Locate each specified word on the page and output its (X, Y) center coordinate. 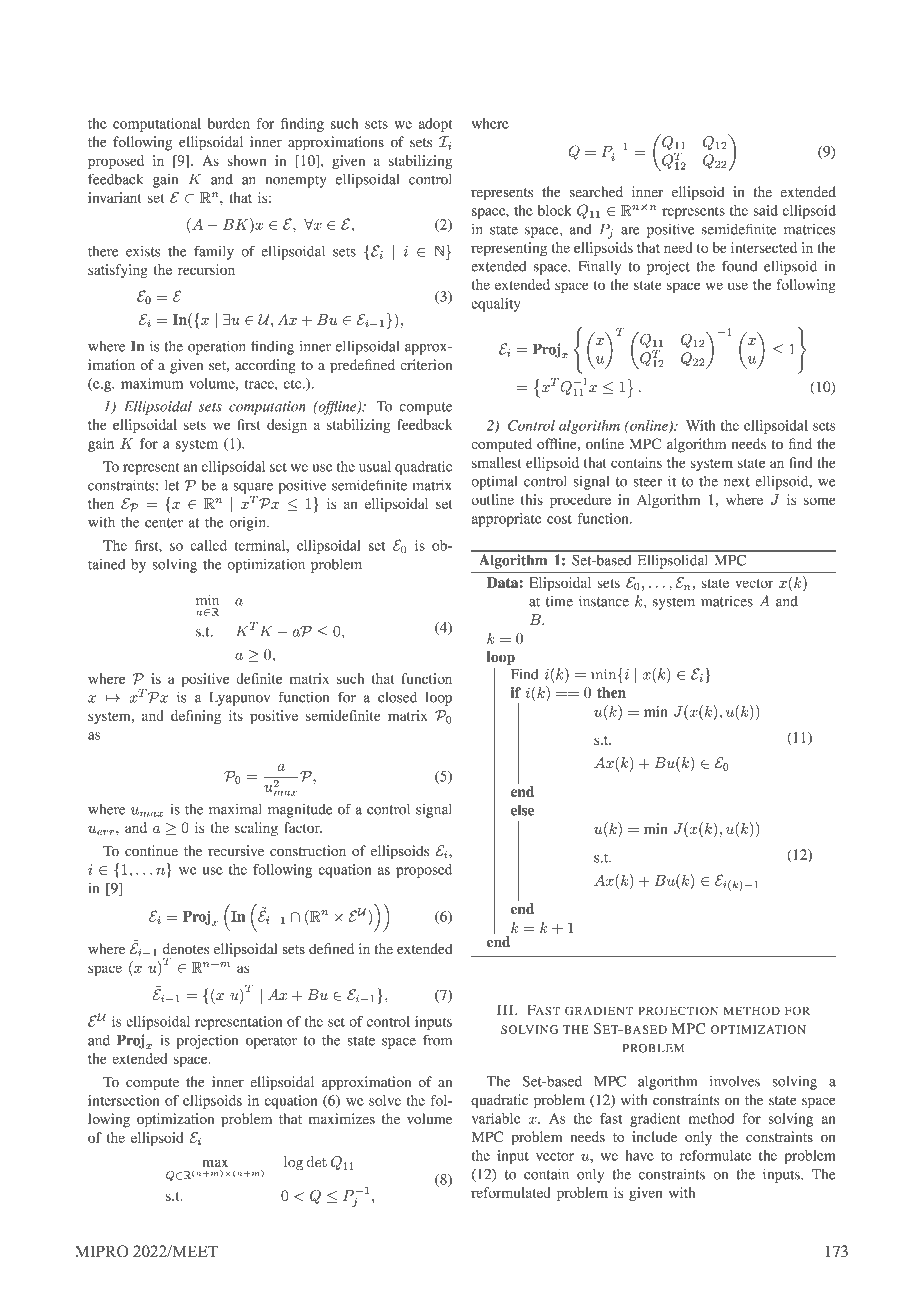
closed (397, 697)
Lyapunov (239, 699)
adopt (436, 125)
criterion (426, 364)
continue (151, 851)
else (522, 810)
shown (247, 160)
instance (604, 601)
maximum (152, 383)
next (737, 482)
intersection (124, 1100)
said (765, 210)
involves (735, 1081)
